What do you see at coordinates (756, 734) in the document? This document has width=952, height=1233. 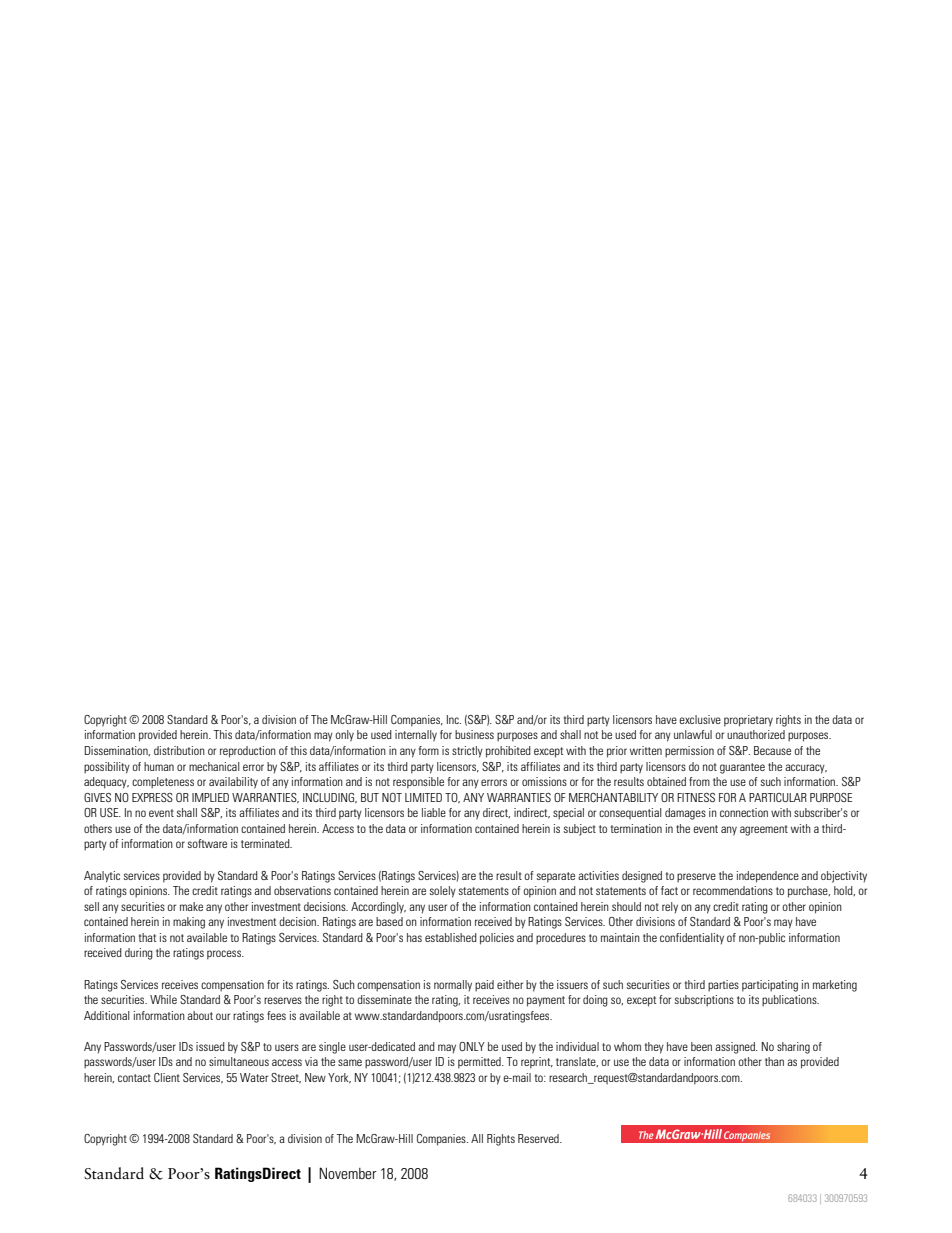 I see `unauthorized` at bounding box center [756, 734].
